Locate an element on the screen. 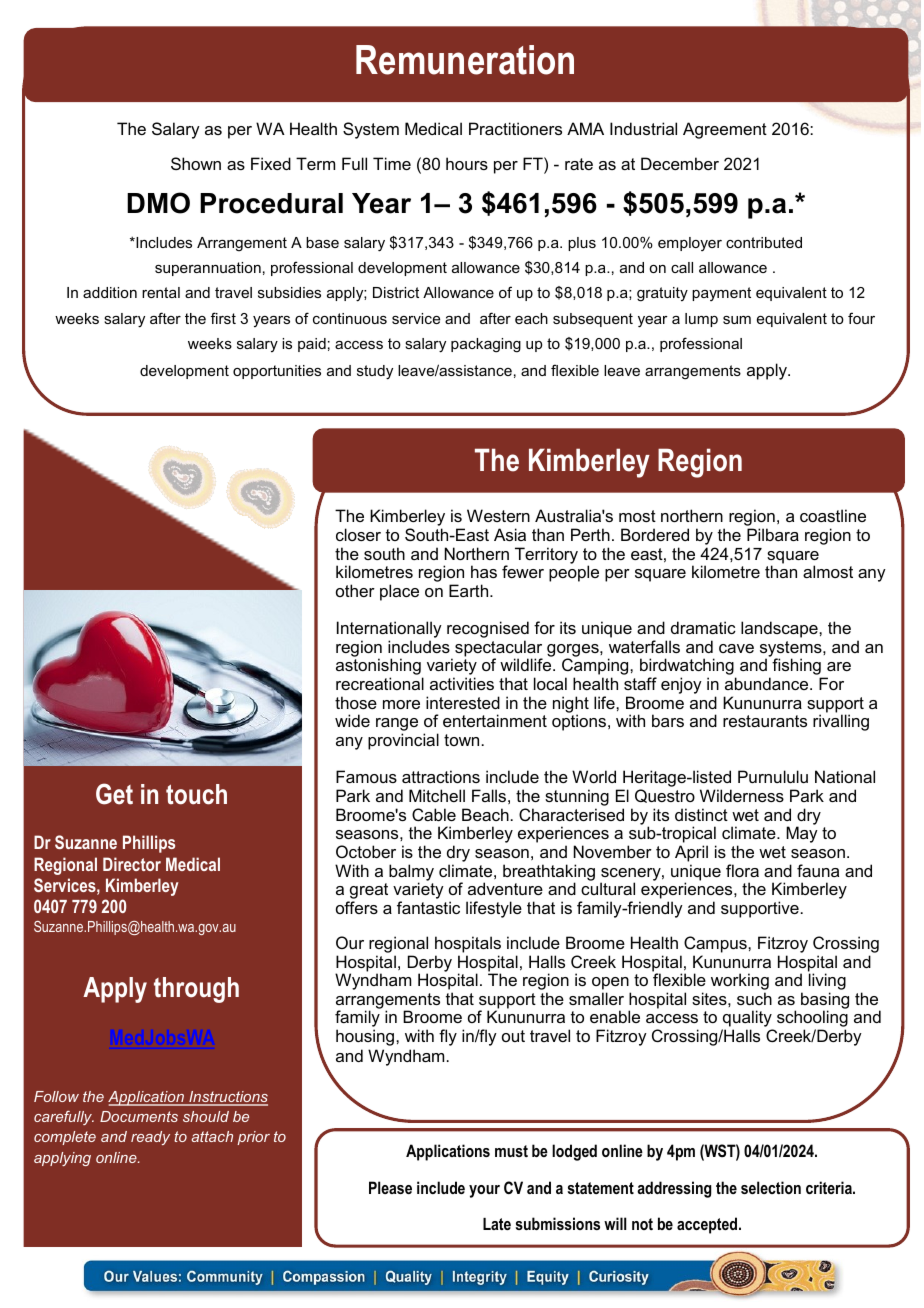 The height and width of the screenshot is (1308, 924). Get is located at coordinates (114, 794).
